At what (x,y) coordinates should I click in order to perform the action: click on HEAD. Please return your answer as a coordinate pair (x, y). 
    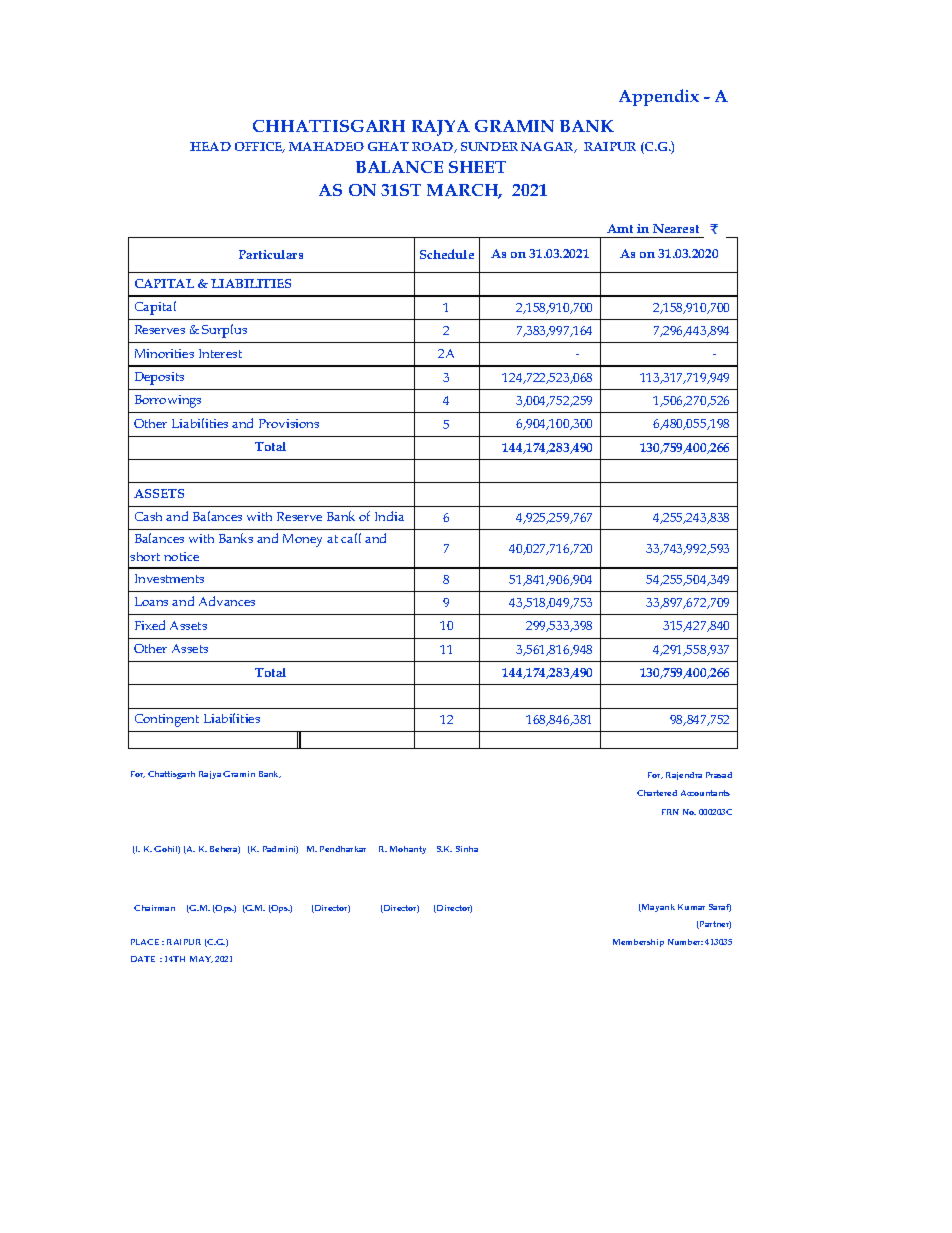
    Looking at the image, I should click on (210, 146).
